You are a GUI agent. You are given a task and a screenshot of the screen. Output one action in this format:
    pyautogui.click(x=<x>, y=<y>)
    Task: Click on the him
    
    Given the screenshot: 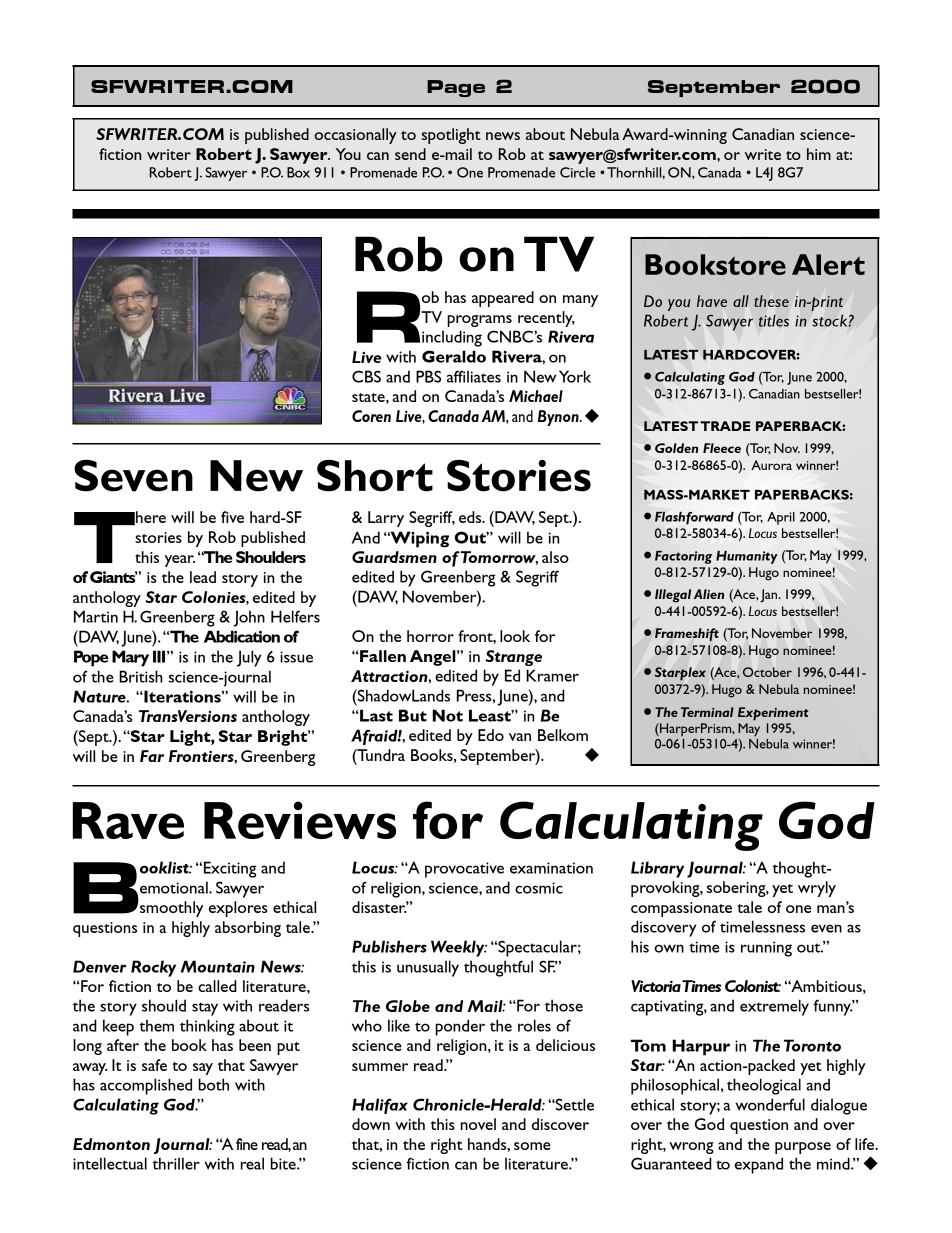 What is the action you would take?
    pyautogui.click(x=819, y=154)
